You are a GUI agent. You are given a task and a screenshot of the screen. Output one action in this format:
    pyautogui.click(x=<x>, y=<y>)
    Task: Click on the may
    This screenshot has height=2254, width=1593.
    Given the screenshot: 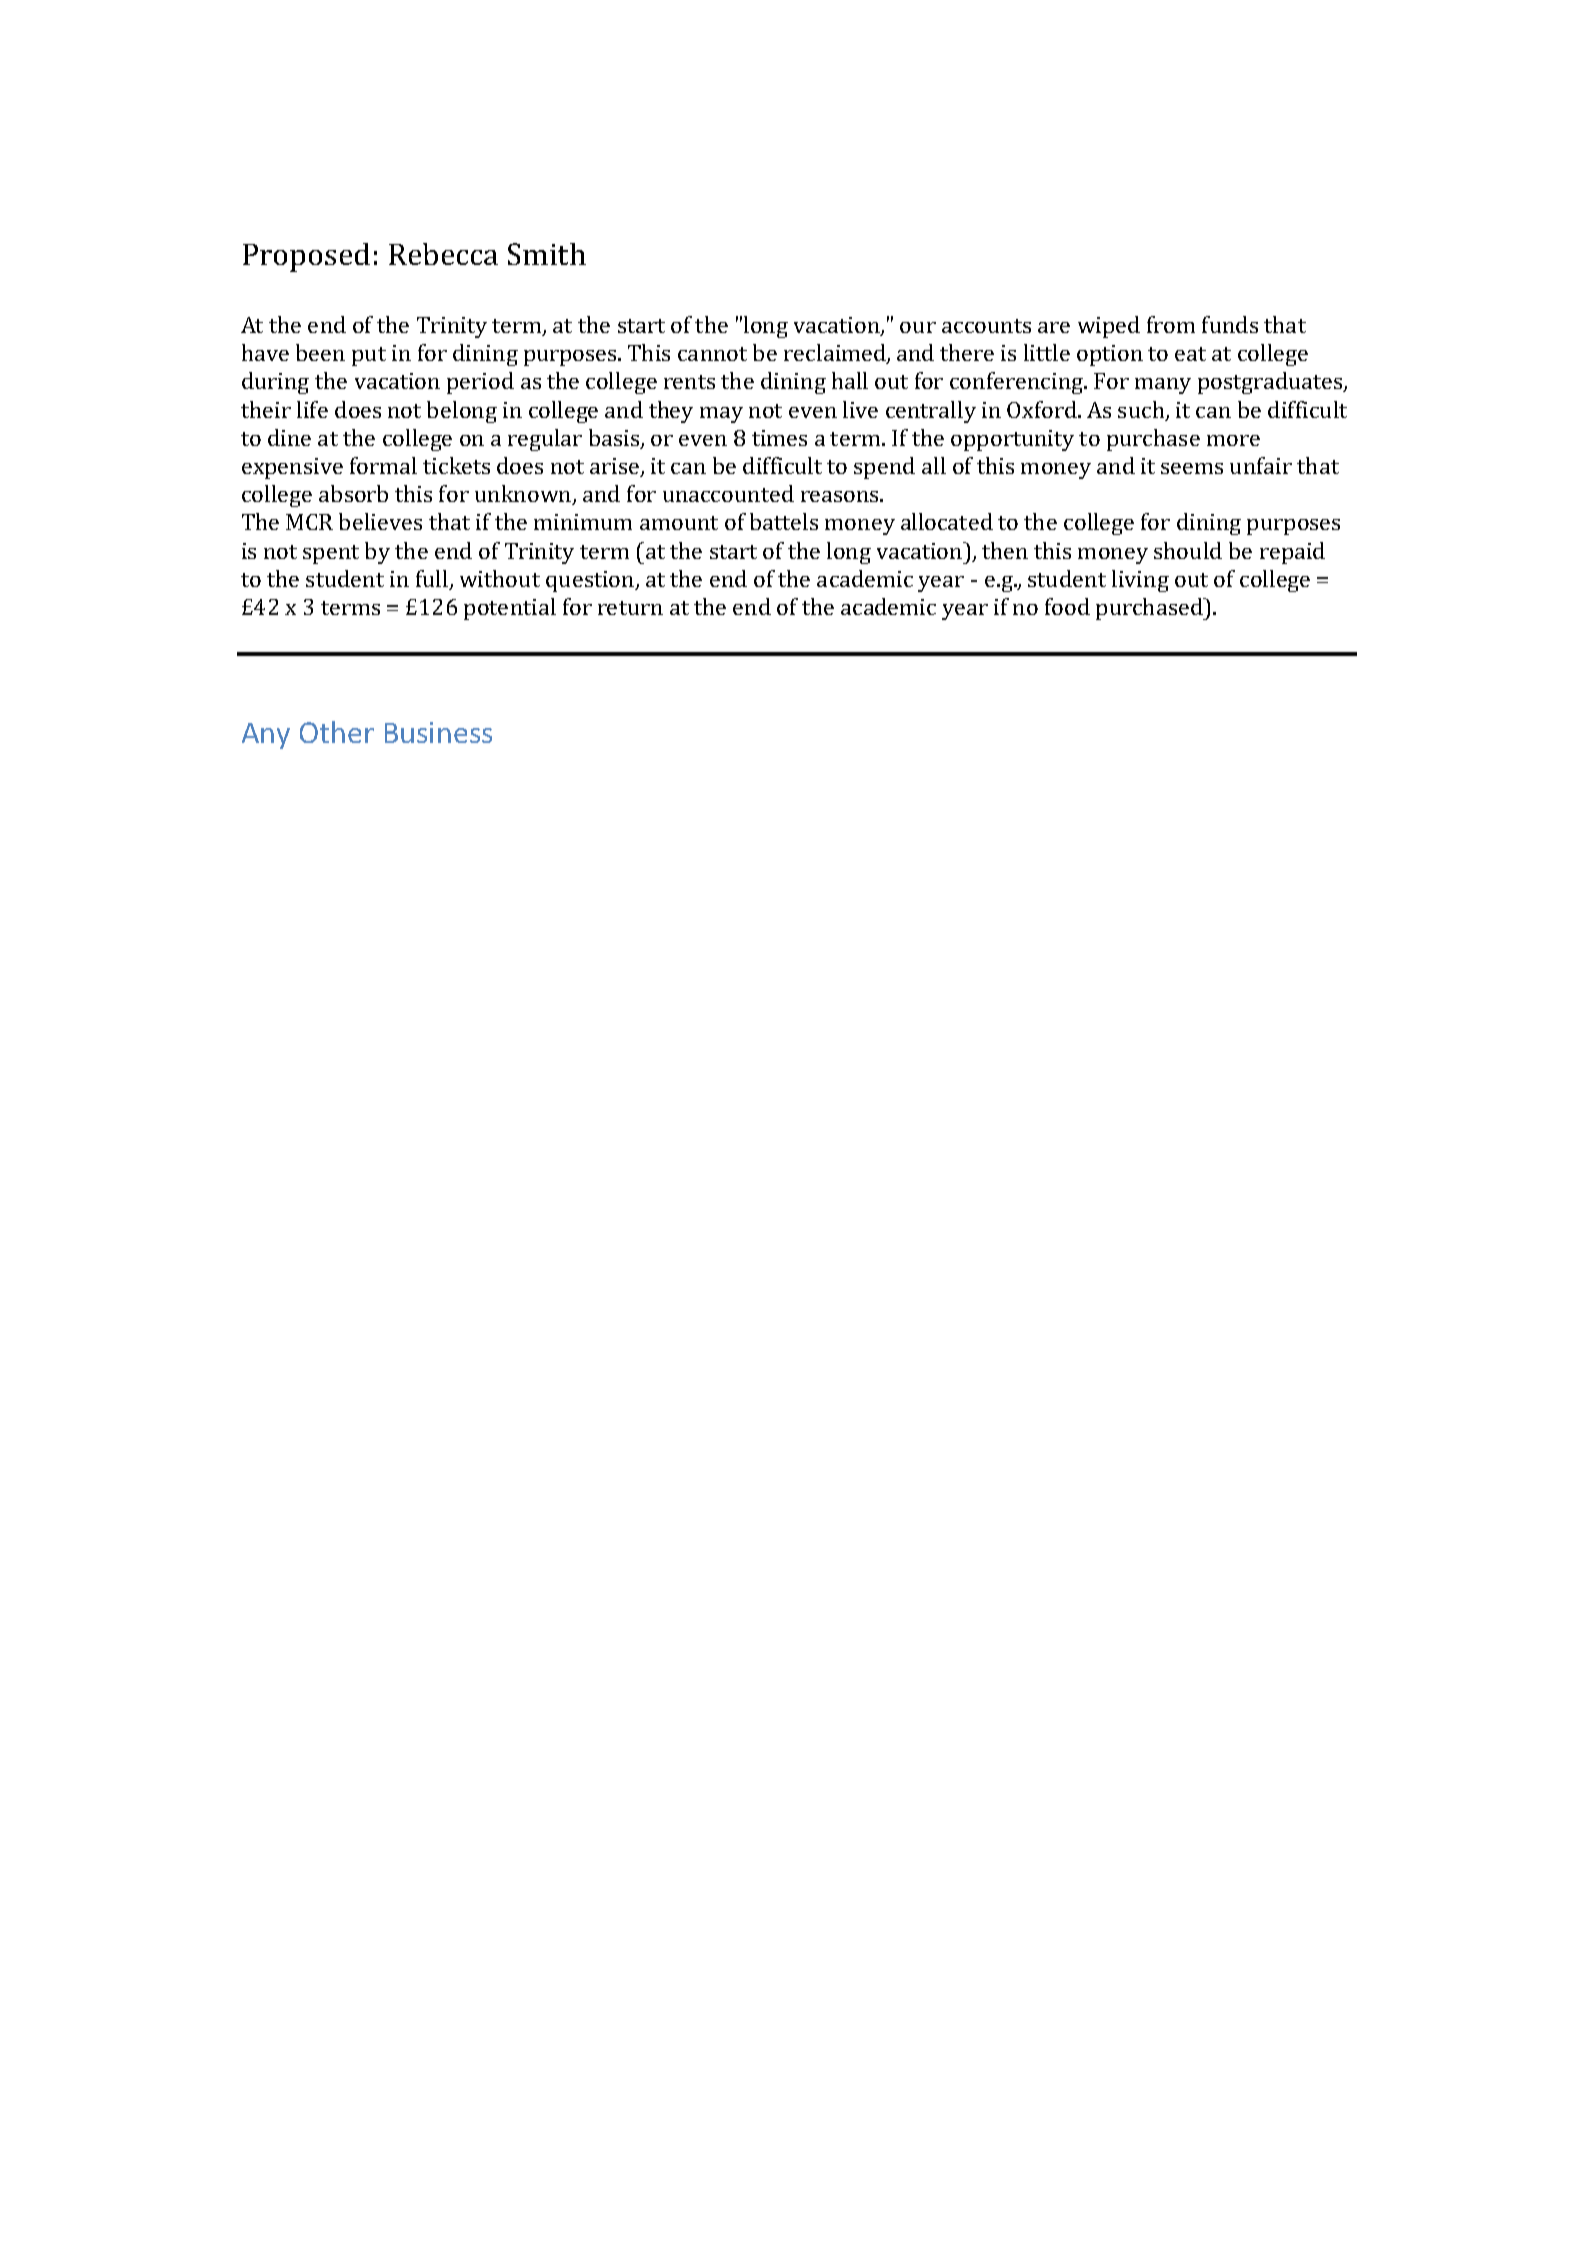 What is the action you would take?
    pyautogui.click(x=721, y=415)
